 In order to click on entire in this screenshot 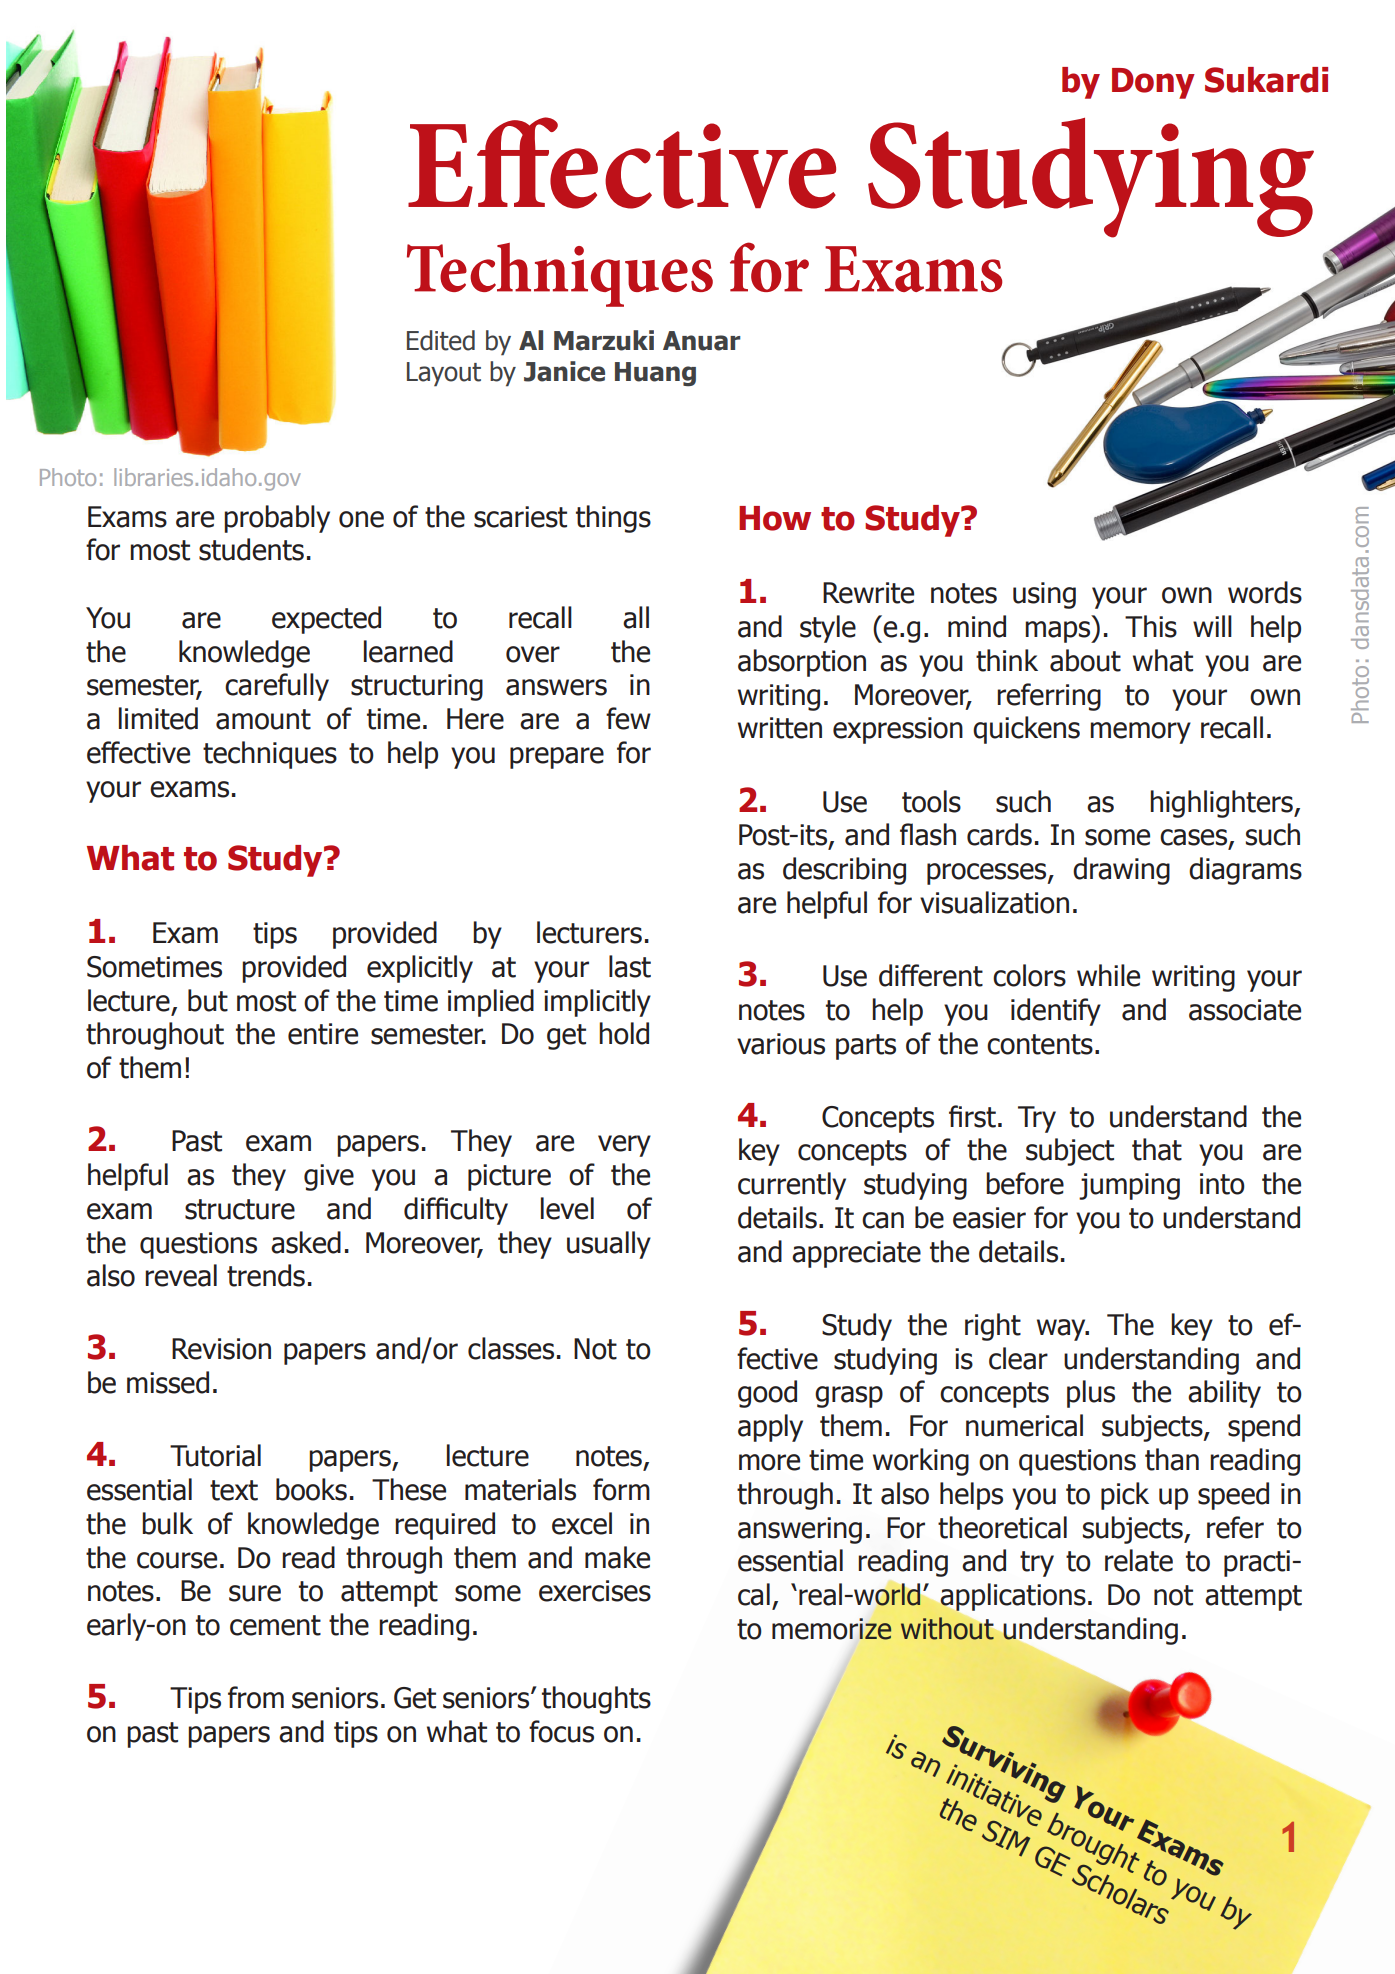, I will do `click(323, 1034)`.
